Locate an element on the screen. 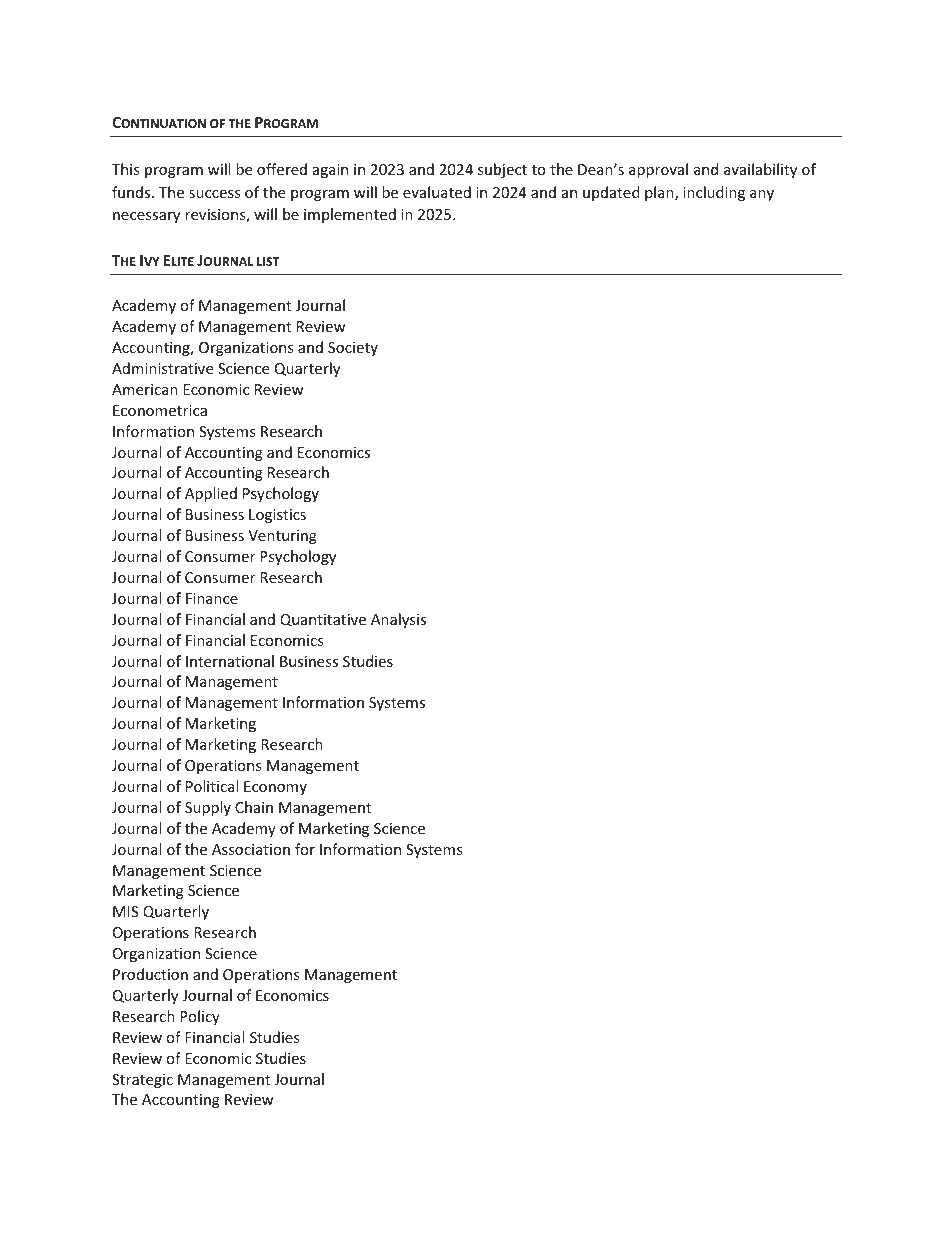 The image size is (952, 1233). Association is located at coordinates (251, 849).
